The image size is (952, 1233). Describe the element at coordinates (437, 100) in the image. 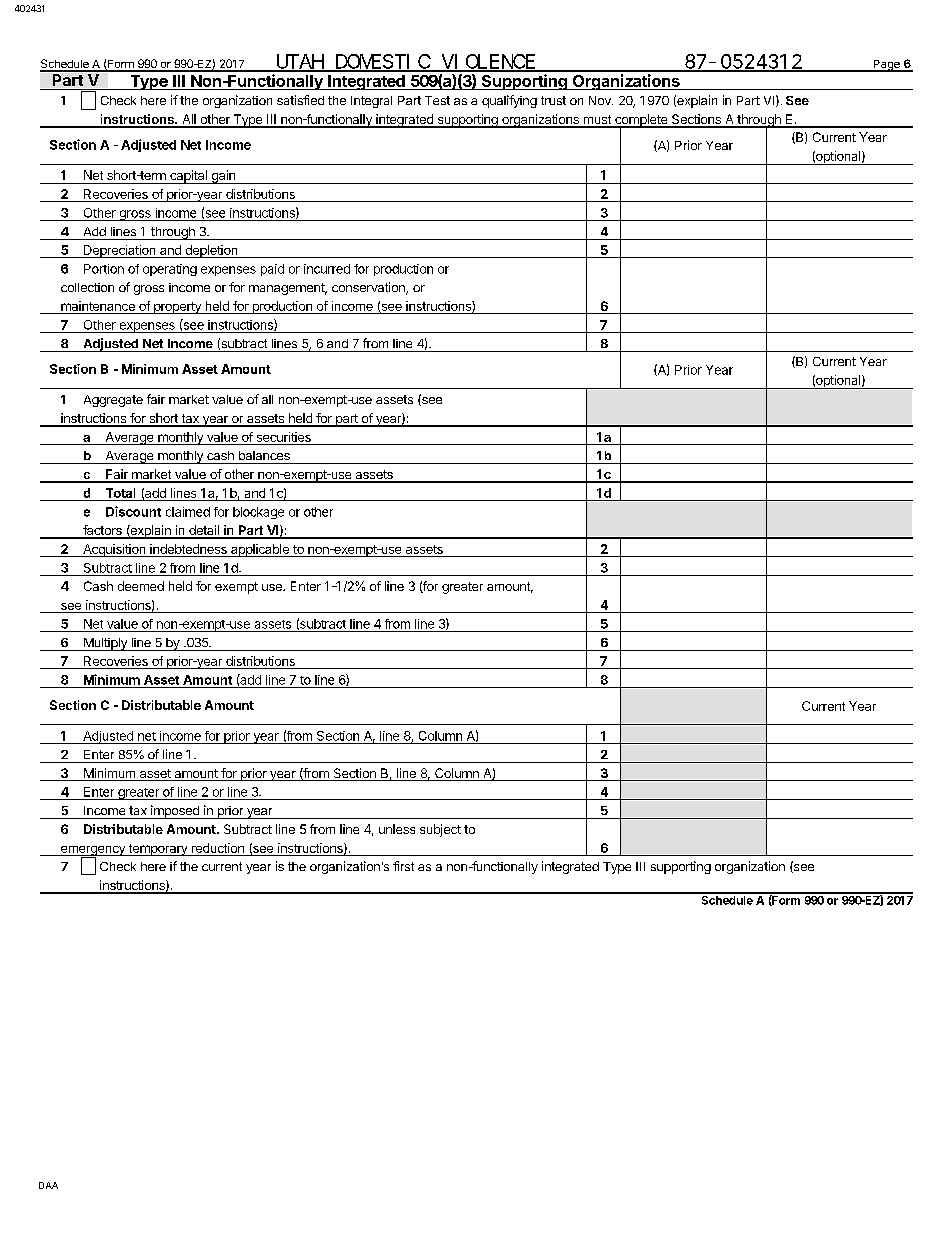

I see `Test` at that location.
